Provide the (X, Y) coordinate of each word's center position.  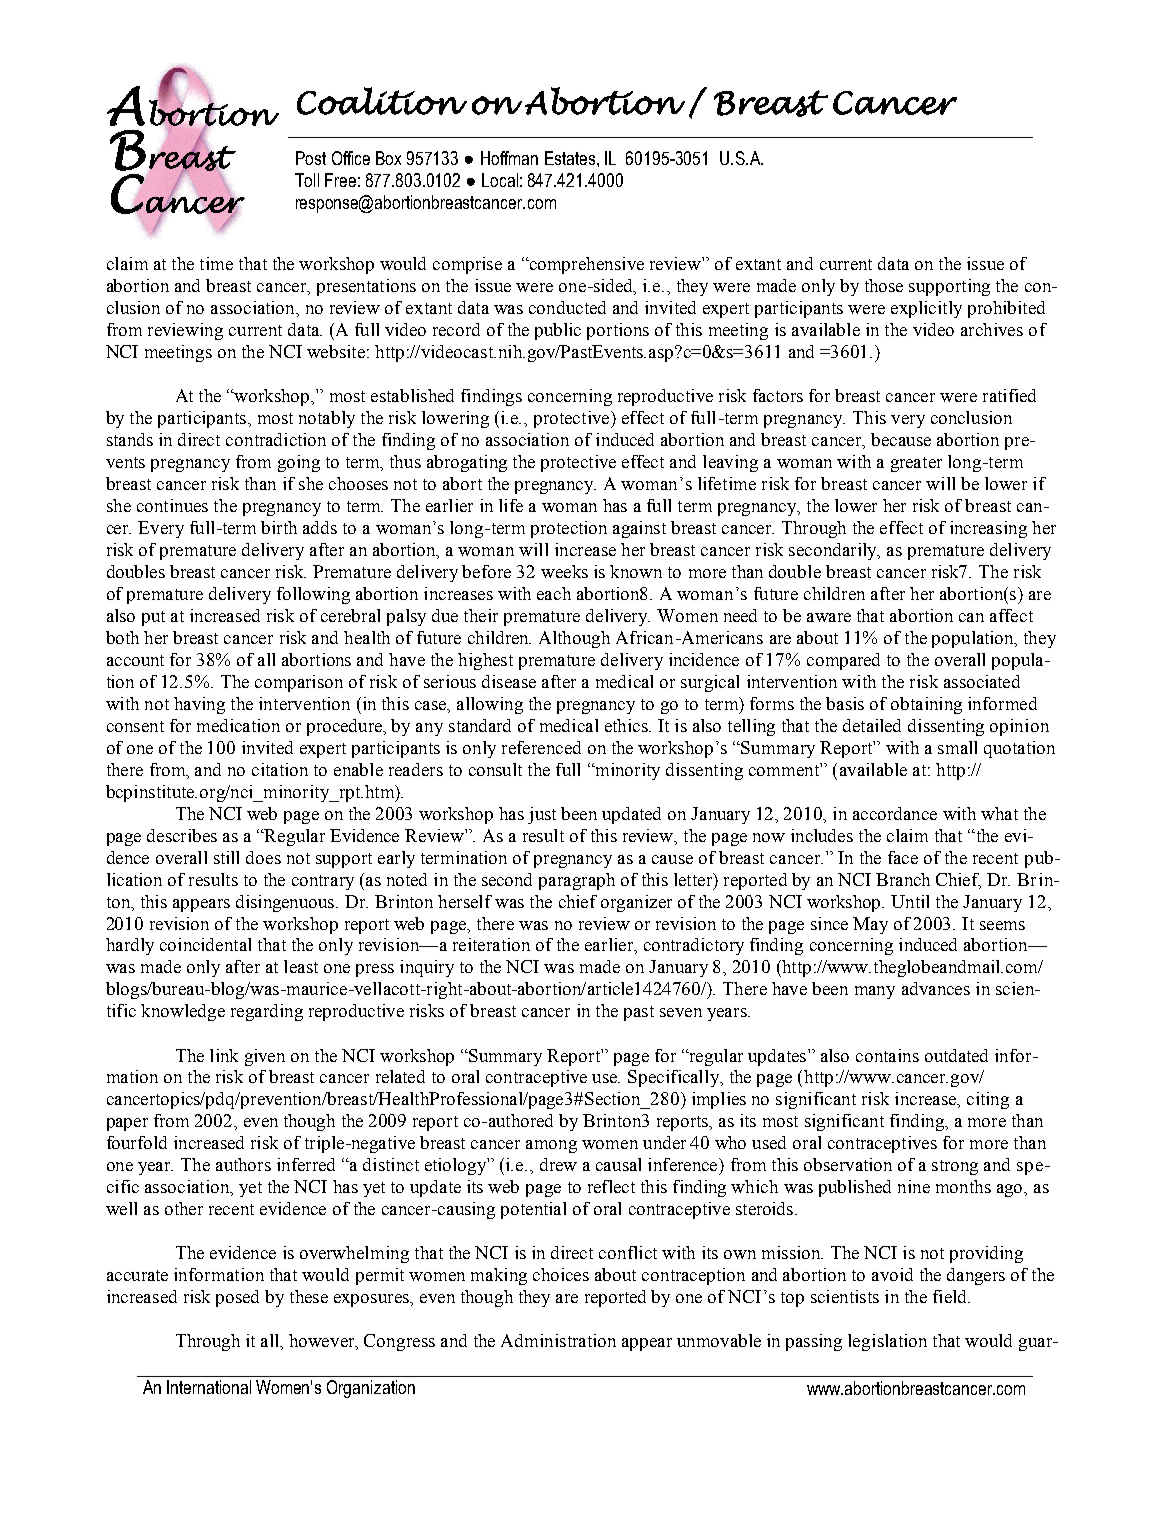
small (957, 747)
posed (237, 1298)
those (884, 285)
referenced (541, 747)
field (951, 1296)
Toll (307, 180)
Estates (570, 158)
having (199, 705)
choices (561, 1274)
